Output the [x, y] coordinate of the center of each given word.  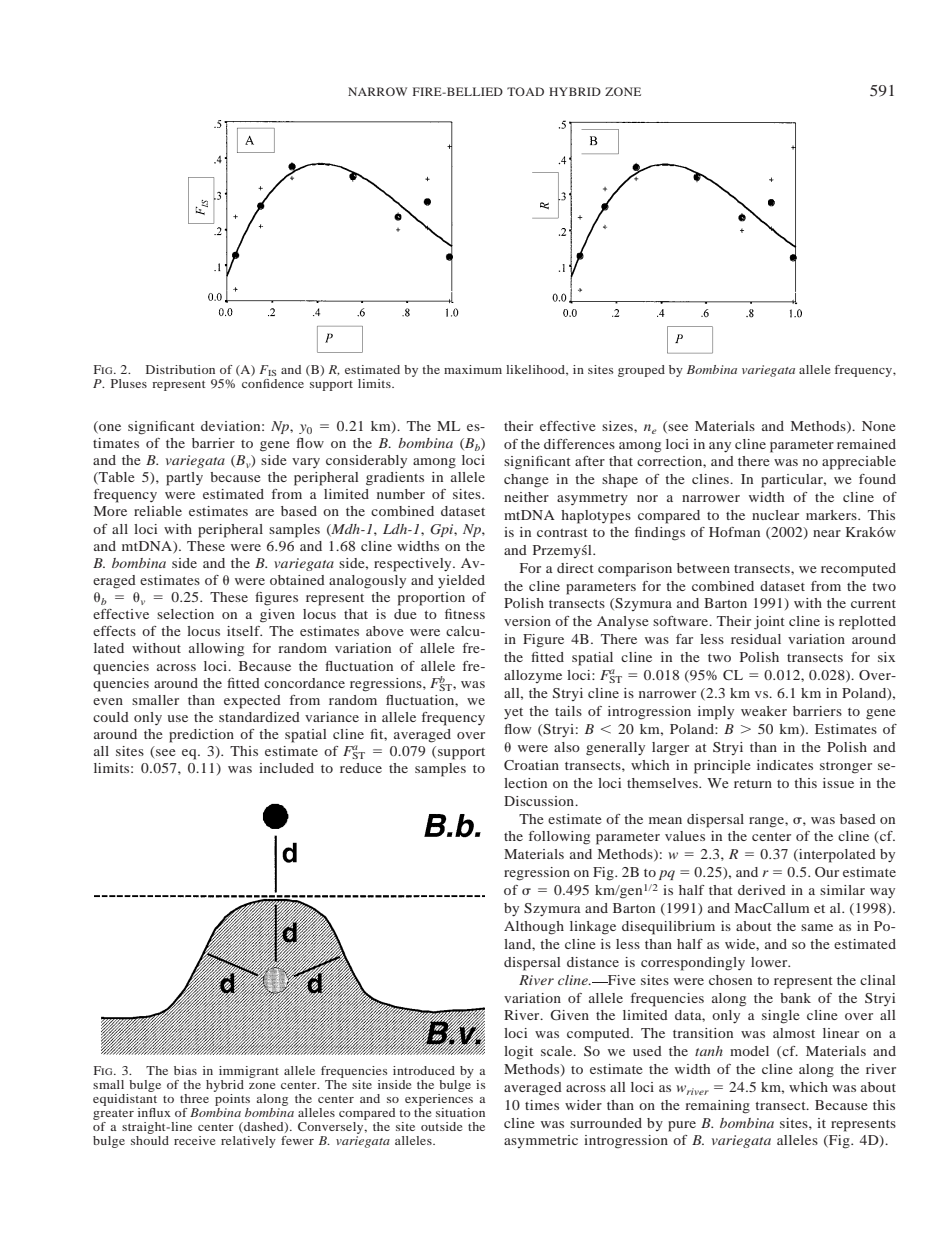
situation [460, 1112]
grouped [641, 371]
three [194, 1098]
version [527, 621]
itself [244, 631]
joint [769, 623]
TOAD [525, 91]
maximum [473, 369]
